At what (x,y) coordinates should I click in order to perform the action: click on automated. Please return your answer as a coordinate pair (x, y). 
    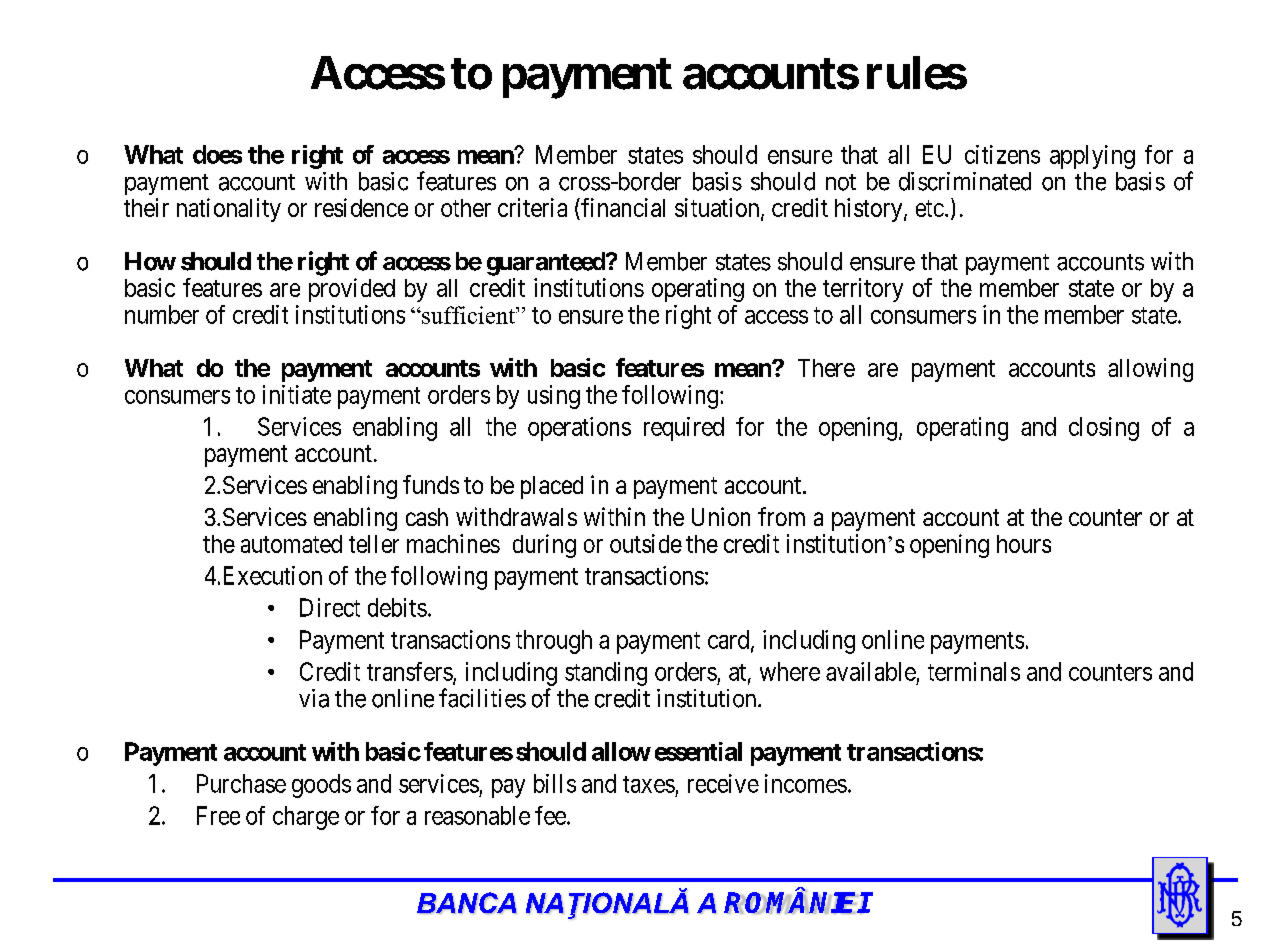
    Looking at the image, I should click on (291, 544).
